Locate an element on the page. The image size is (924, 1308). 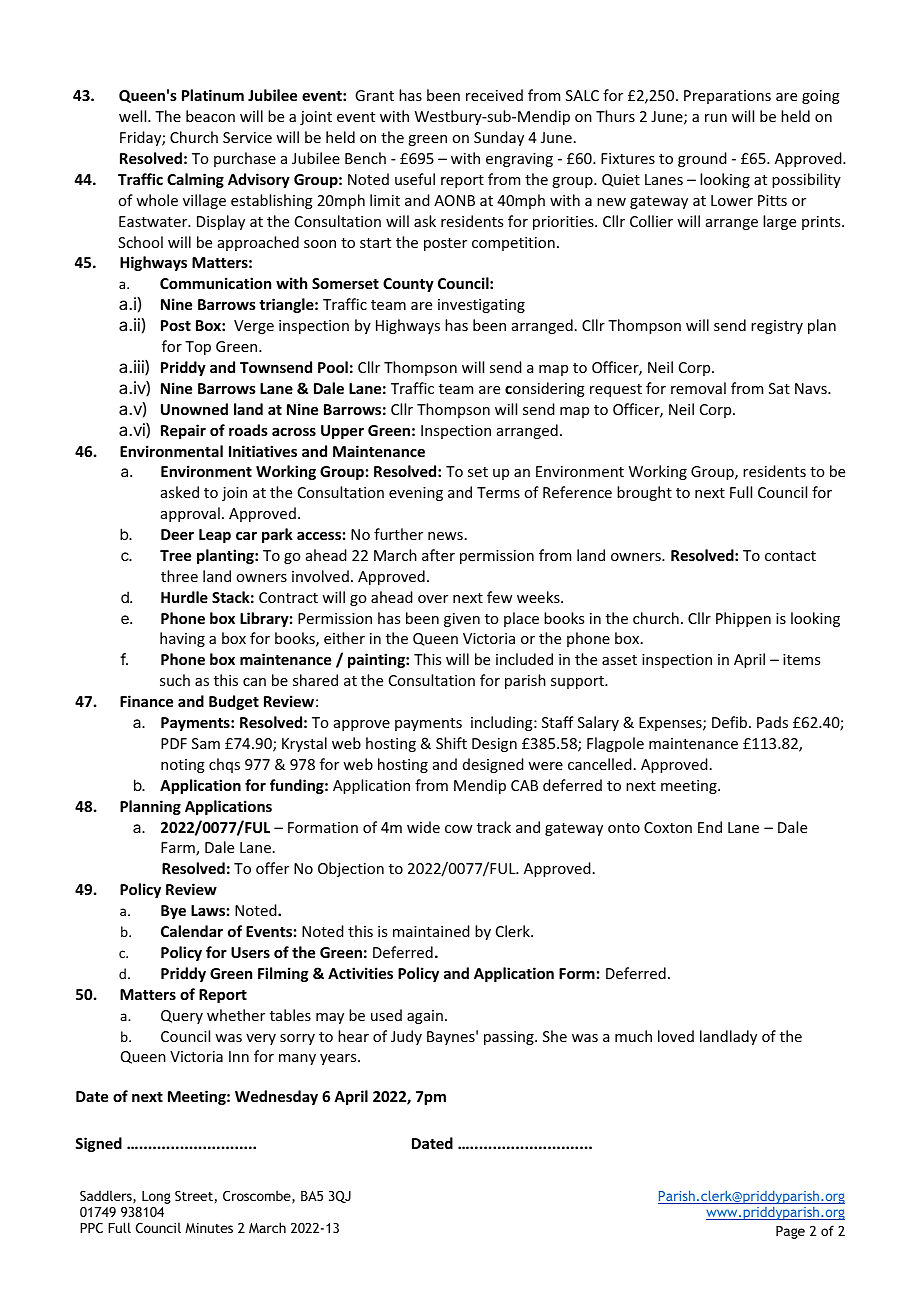
given is located at coordinates (462, 620).
